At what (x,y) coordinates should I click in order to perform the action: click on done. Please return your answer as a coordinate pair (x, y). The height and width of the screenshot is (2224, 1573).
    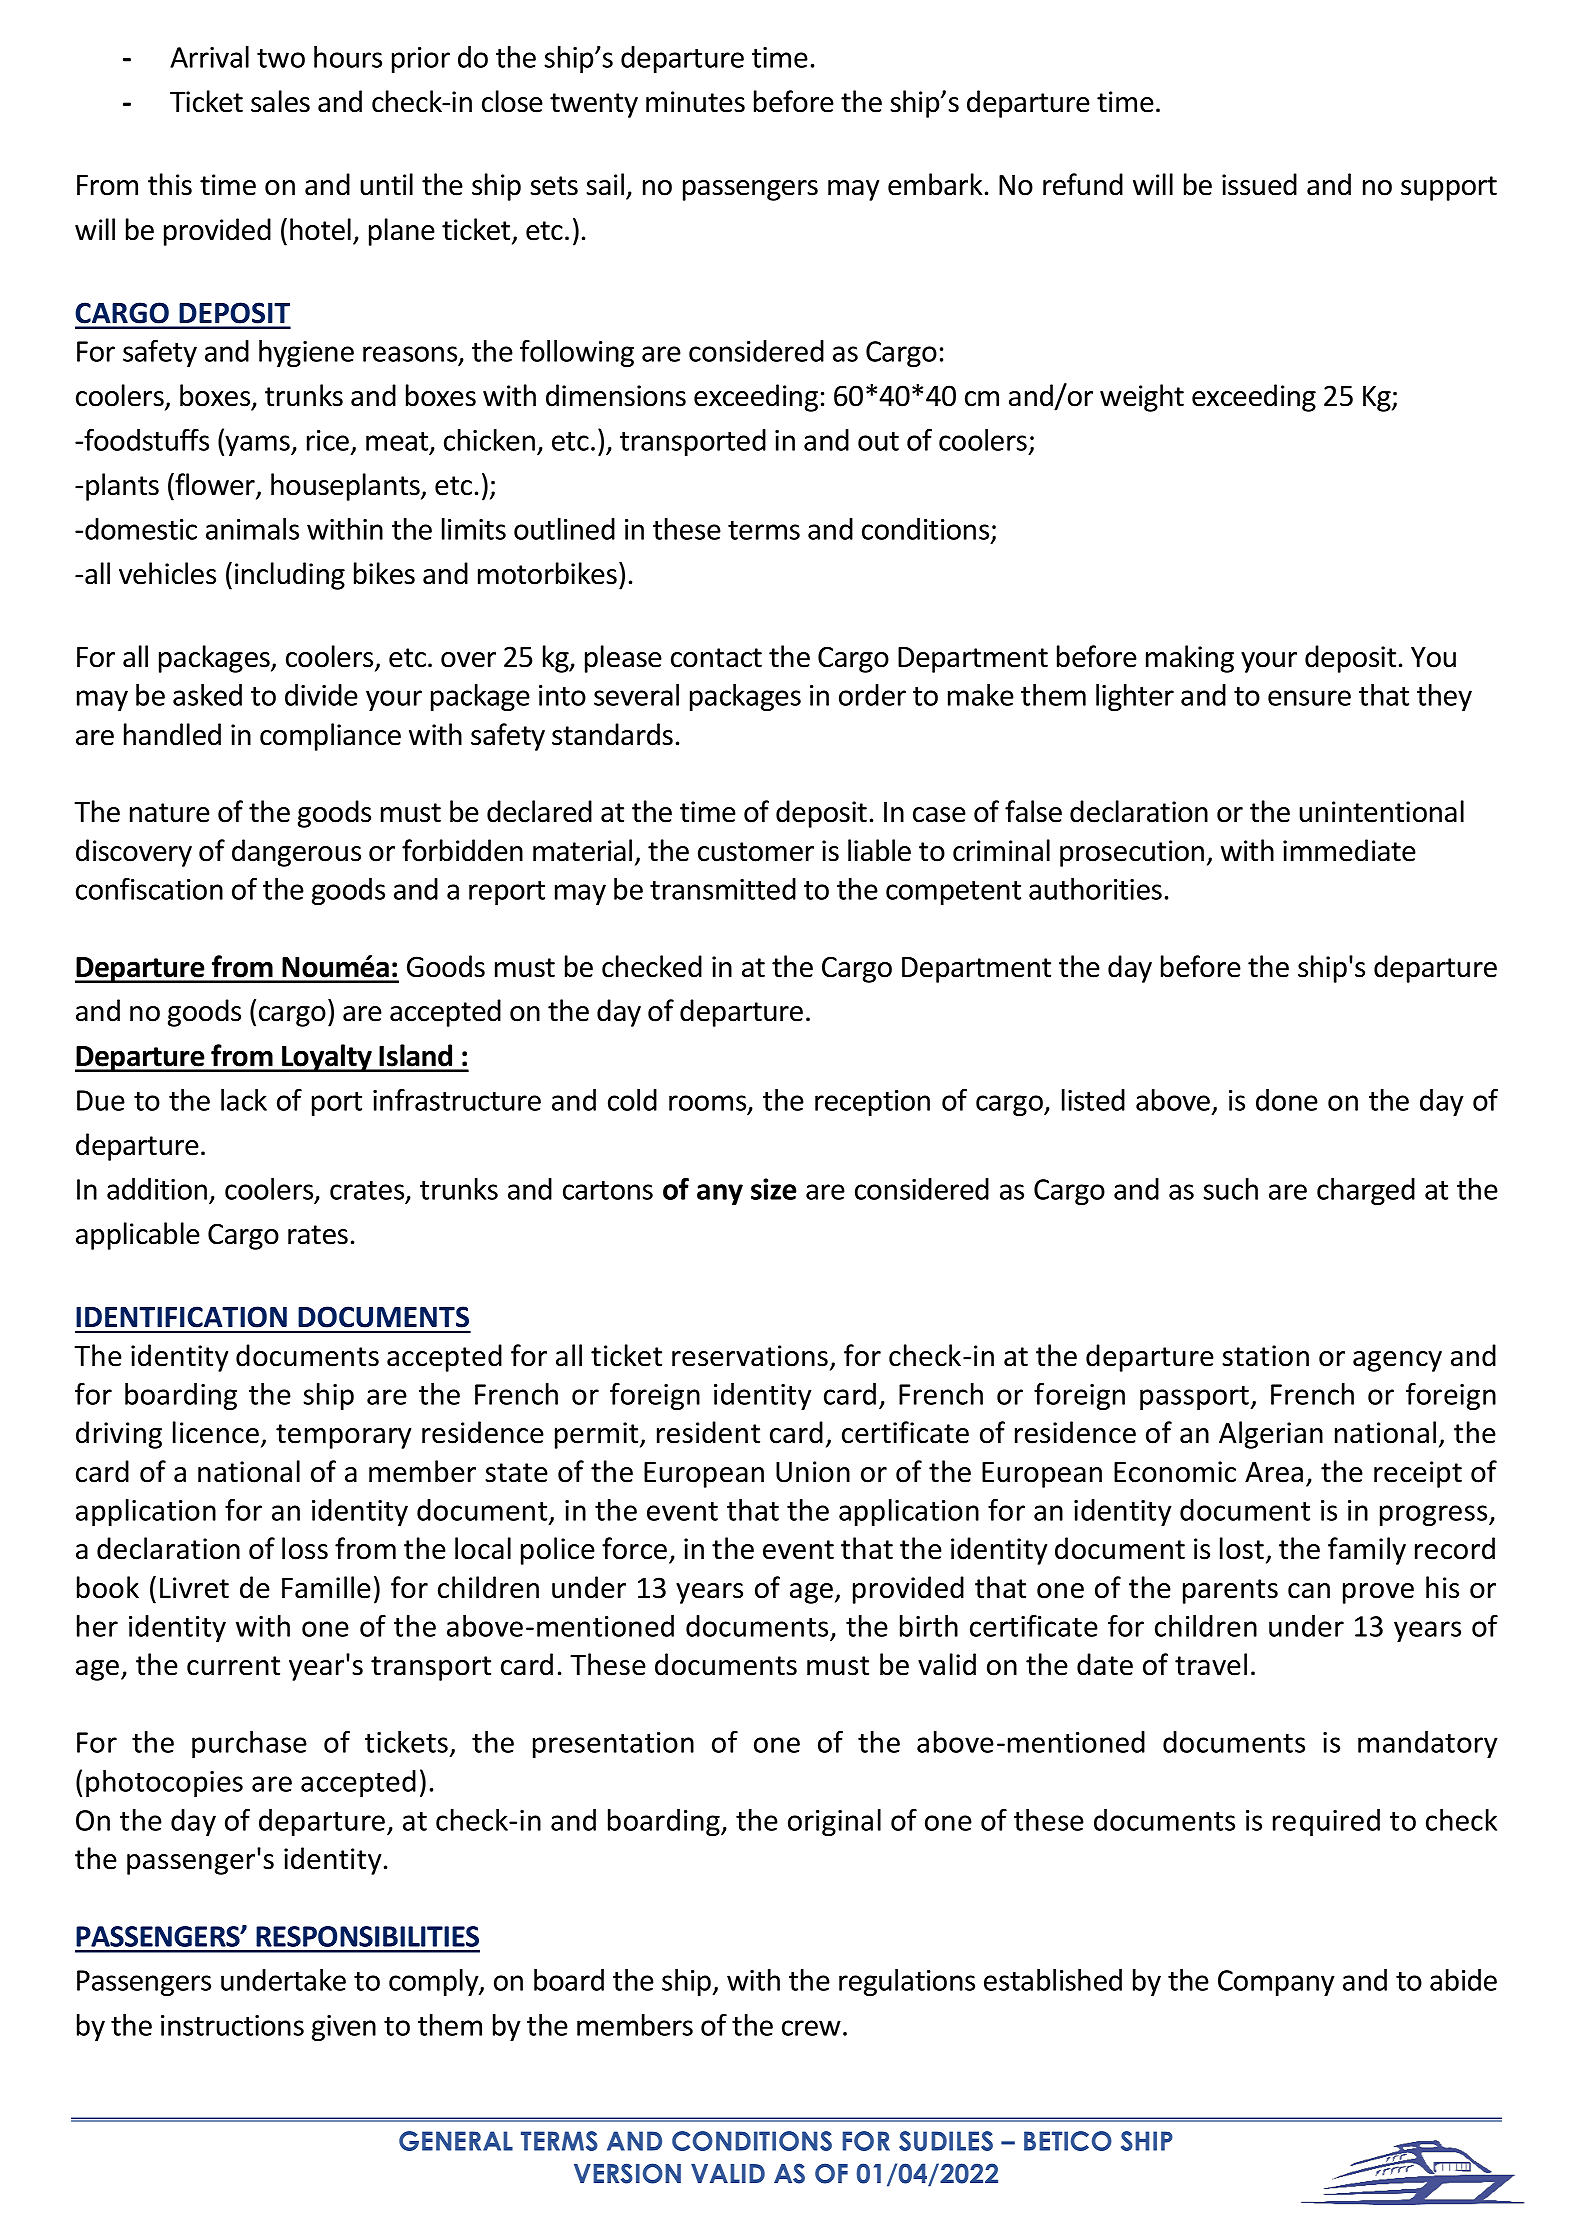
    Looking at the image, I should click on (1287, 1100).
